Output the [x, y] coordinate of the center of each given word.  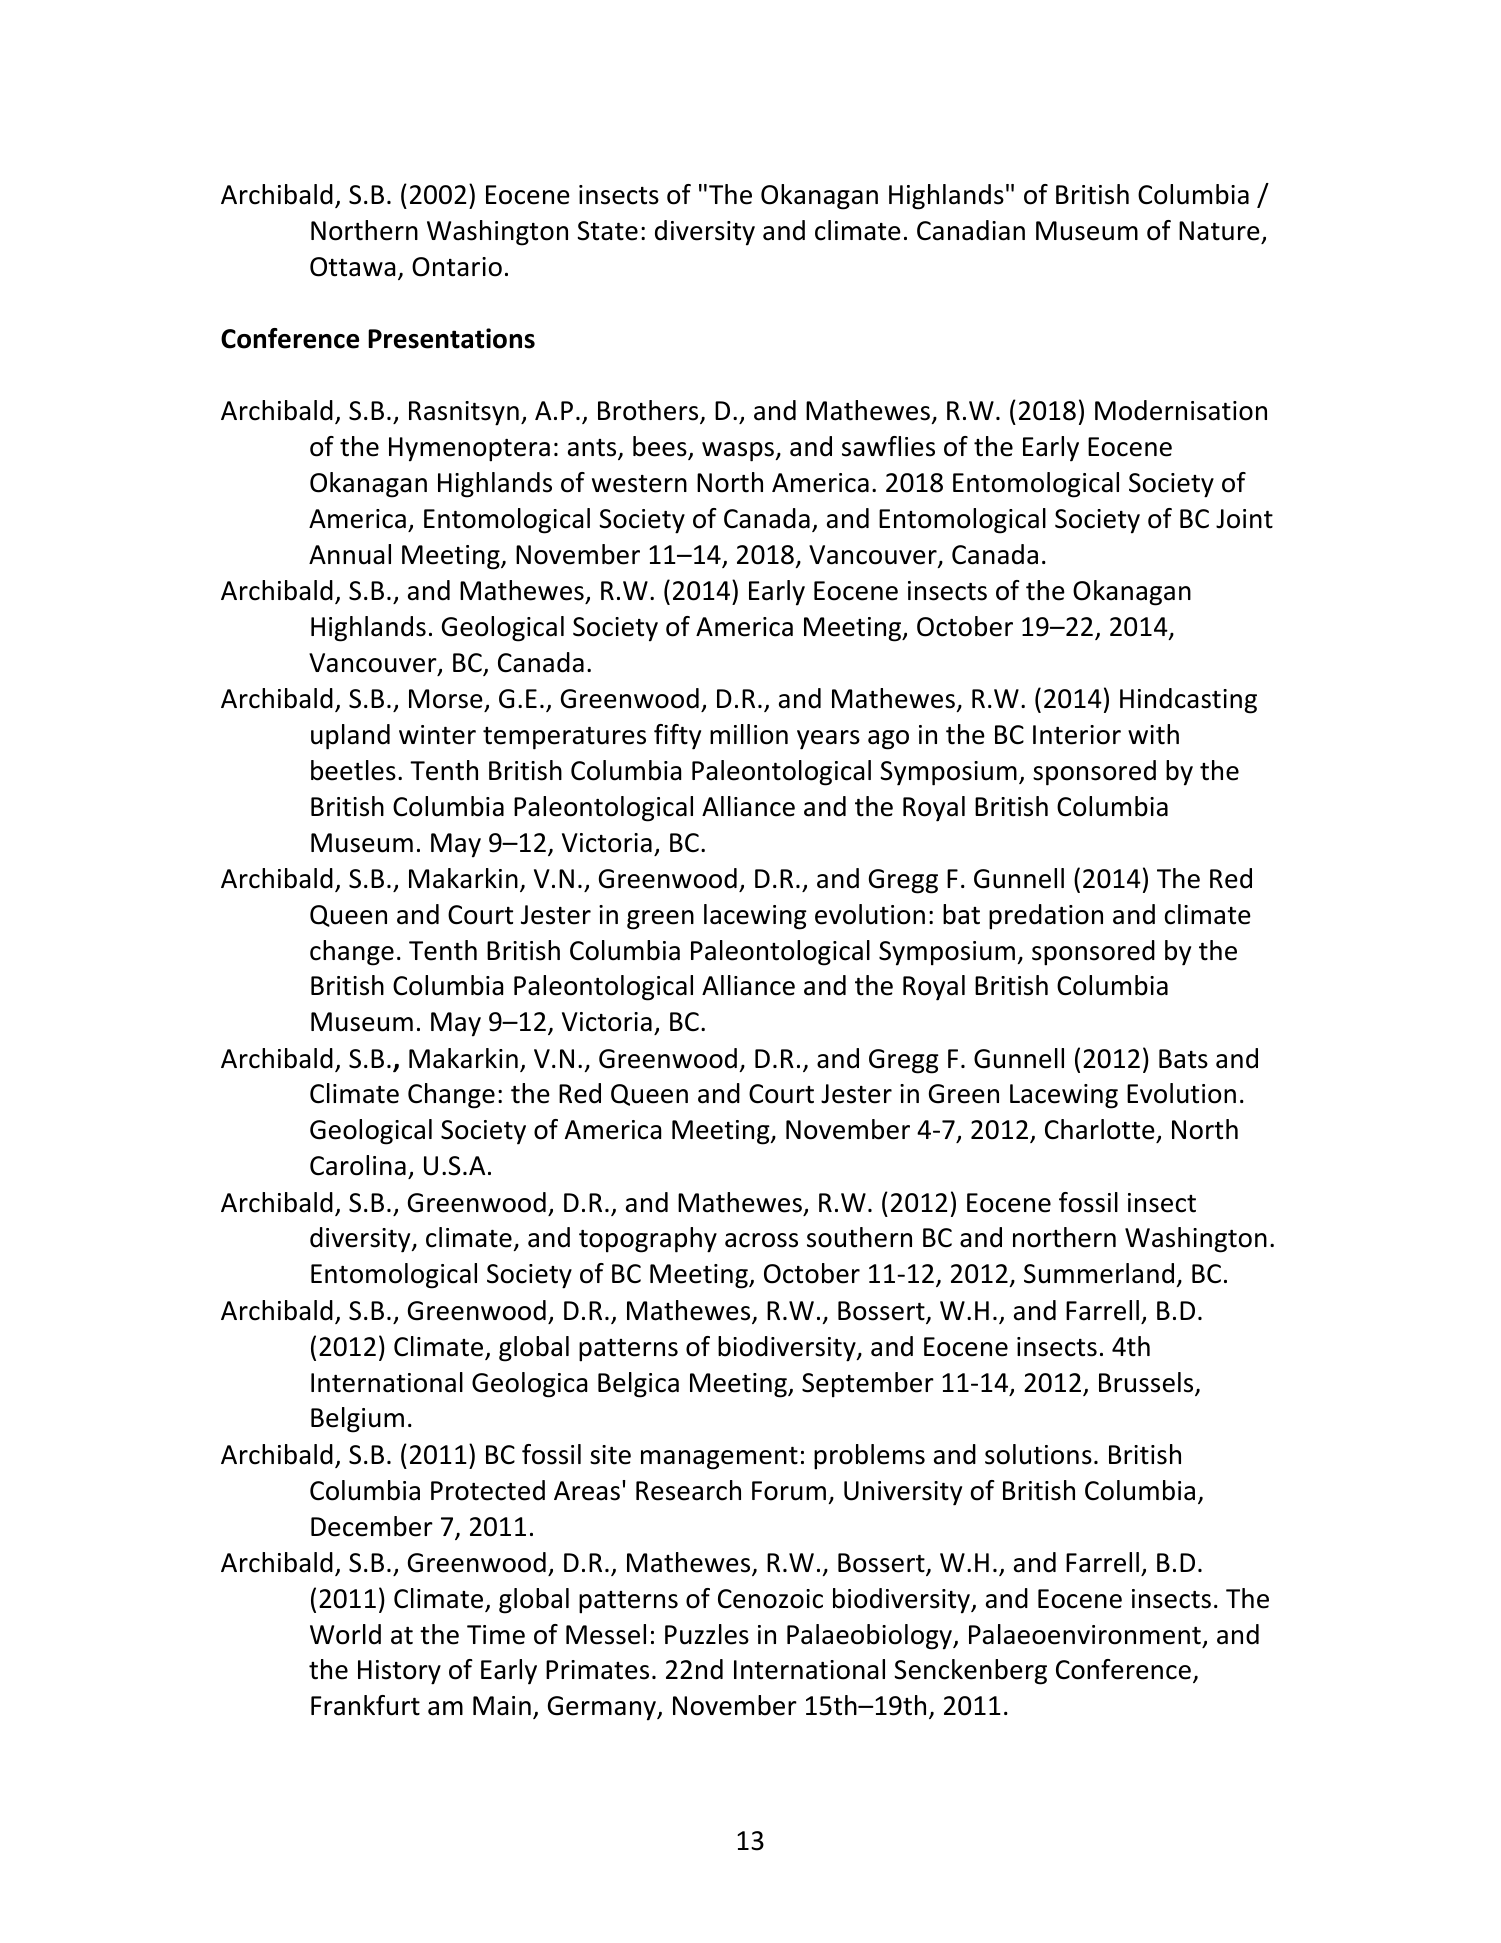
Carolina [358, 1165]
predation [1046, 917]
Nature [1219, 231]
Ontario [457, 267]
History [399, 1672]
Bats [1183, 1059]
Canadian [971, 230]
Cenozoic [770, 1599]
